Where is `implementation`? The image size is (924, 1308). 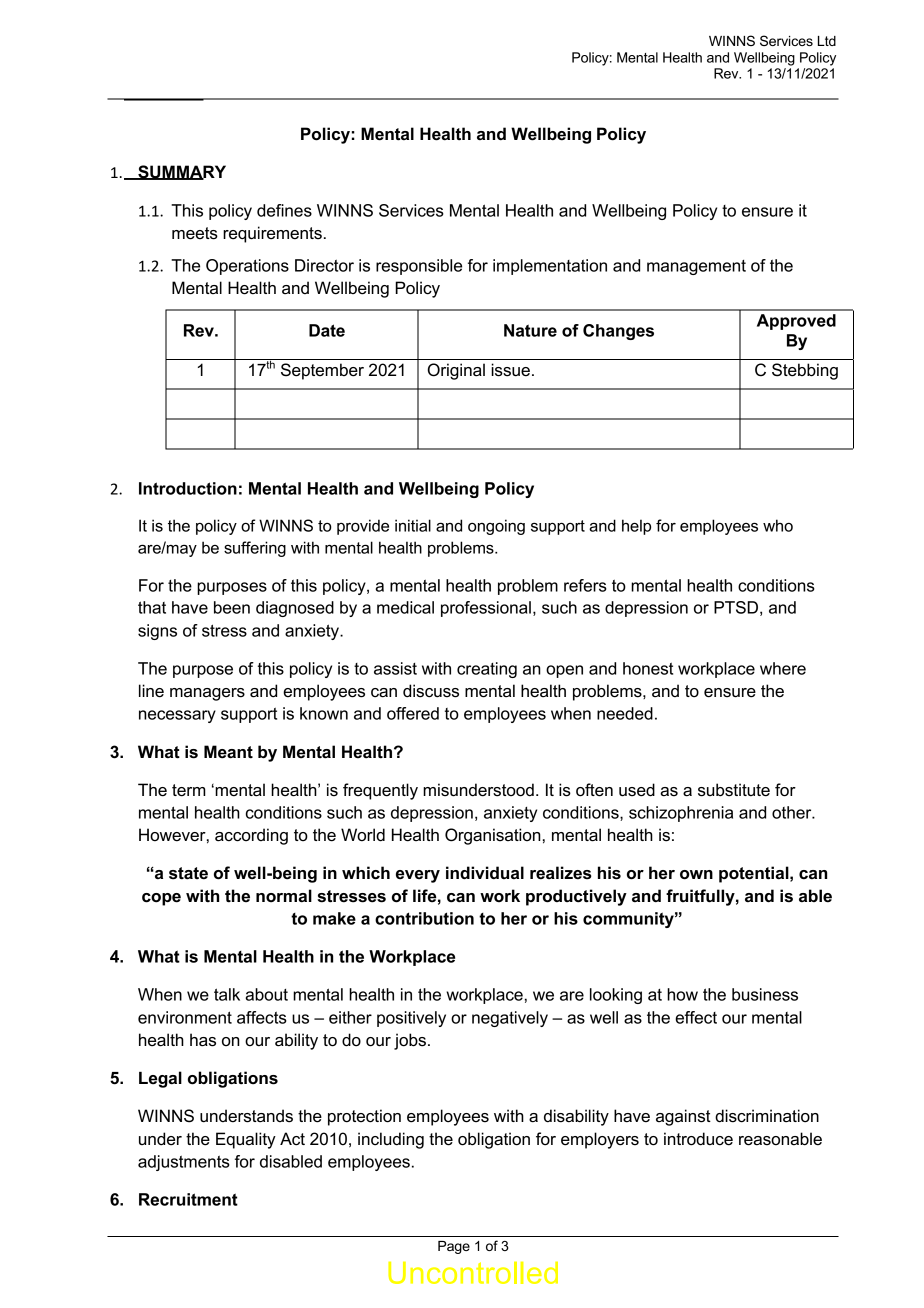 implementation is located at coordinates (550, 267).
